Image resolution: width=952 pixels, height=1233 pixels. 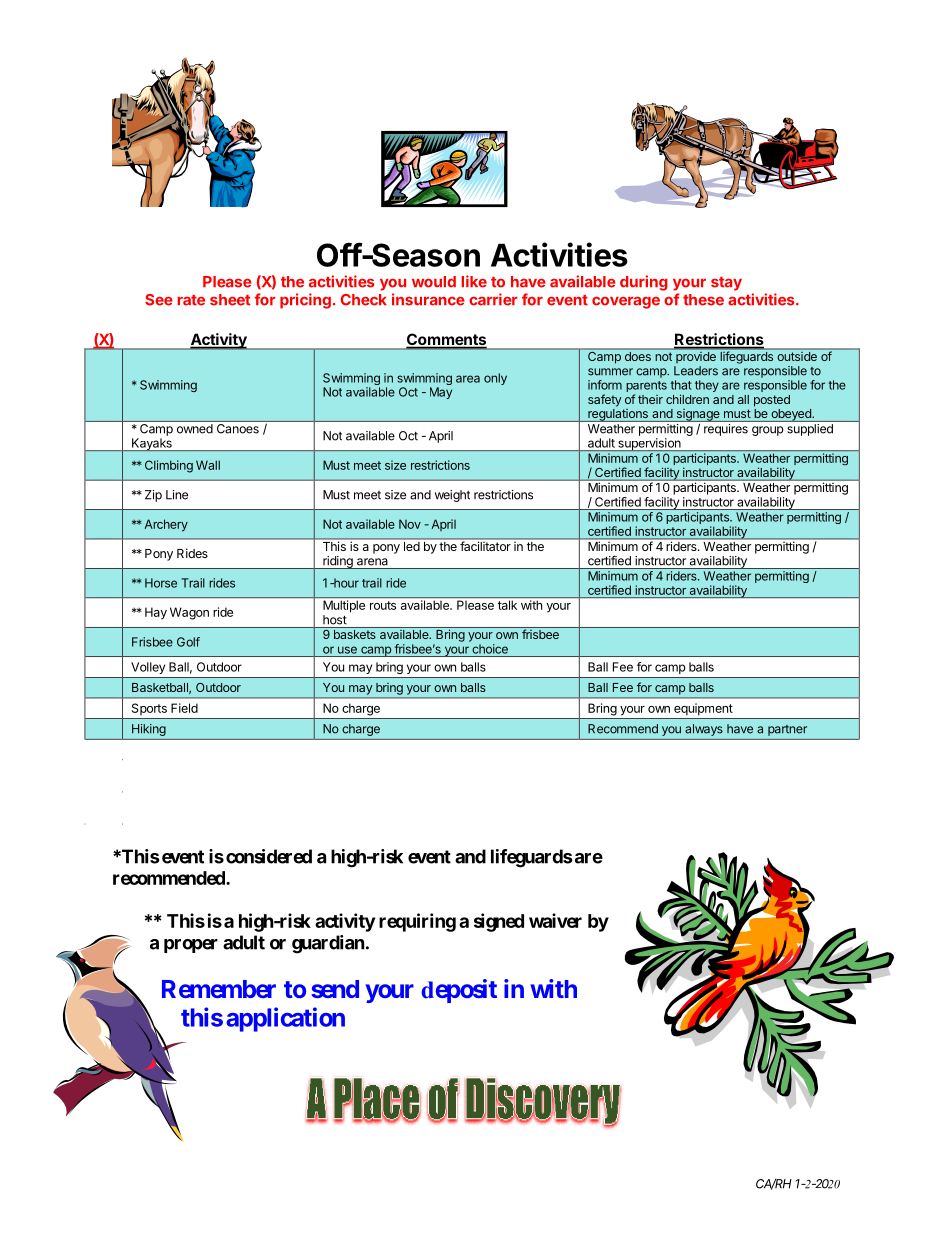 I want to click on signed, so click(x=499, y=922).
